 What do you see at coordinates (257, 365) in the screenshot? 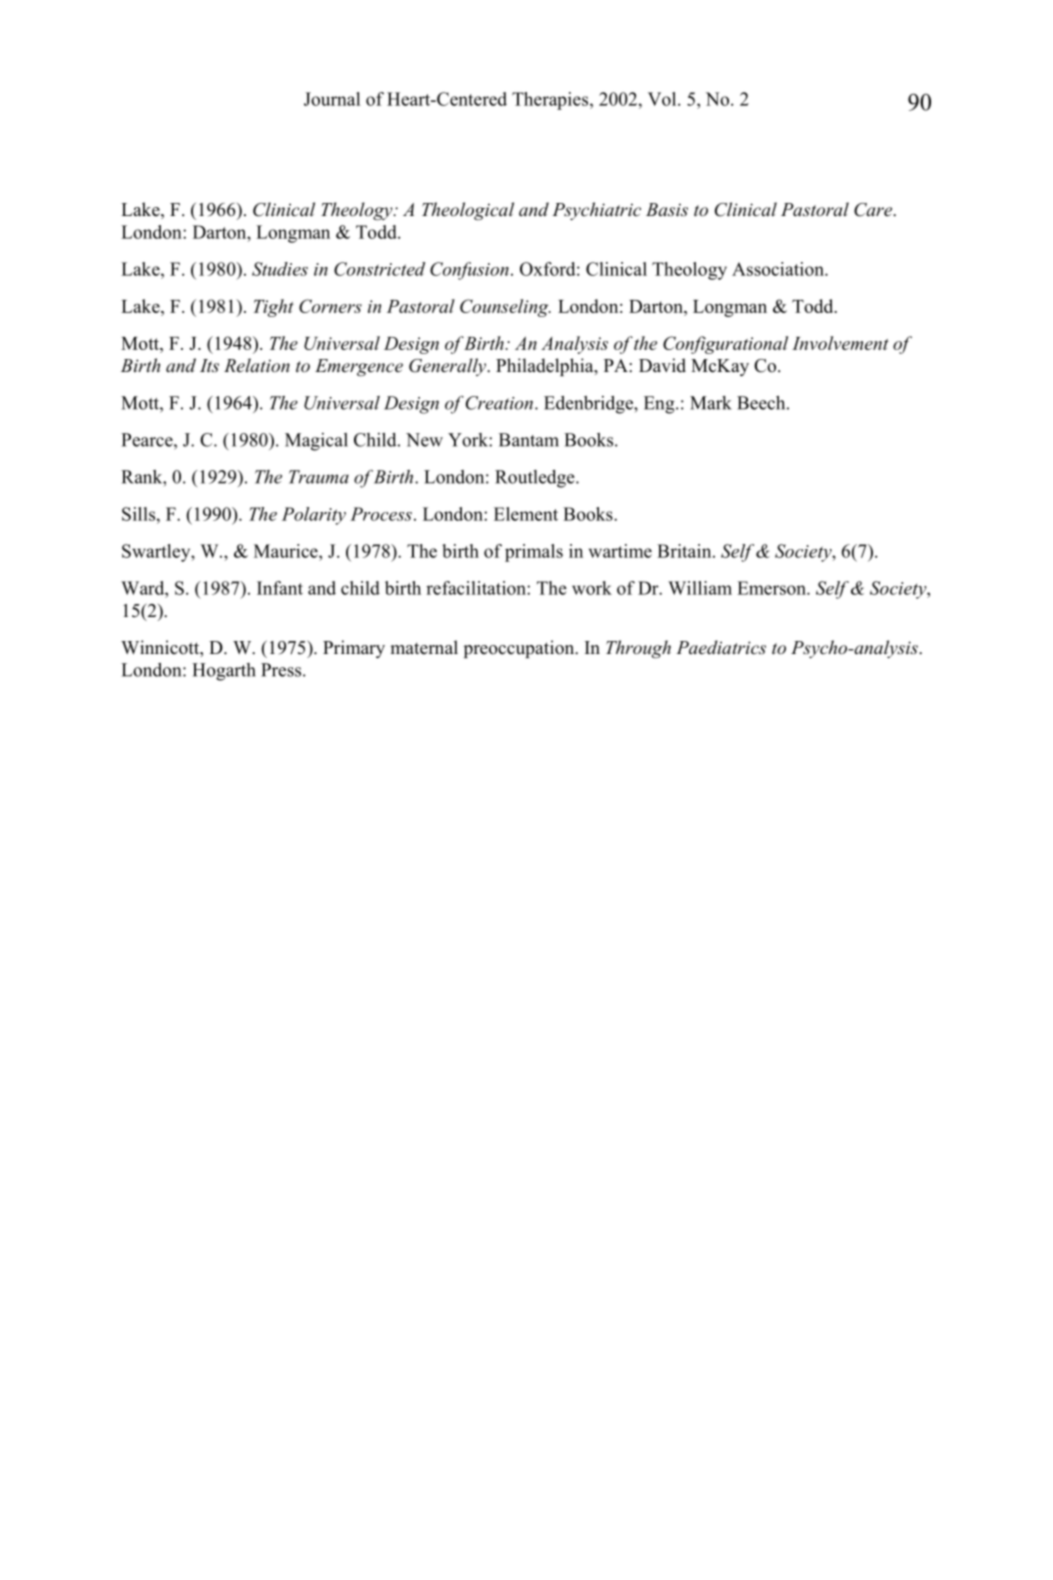
I see `Relation` at bounding box center [257, 365].
